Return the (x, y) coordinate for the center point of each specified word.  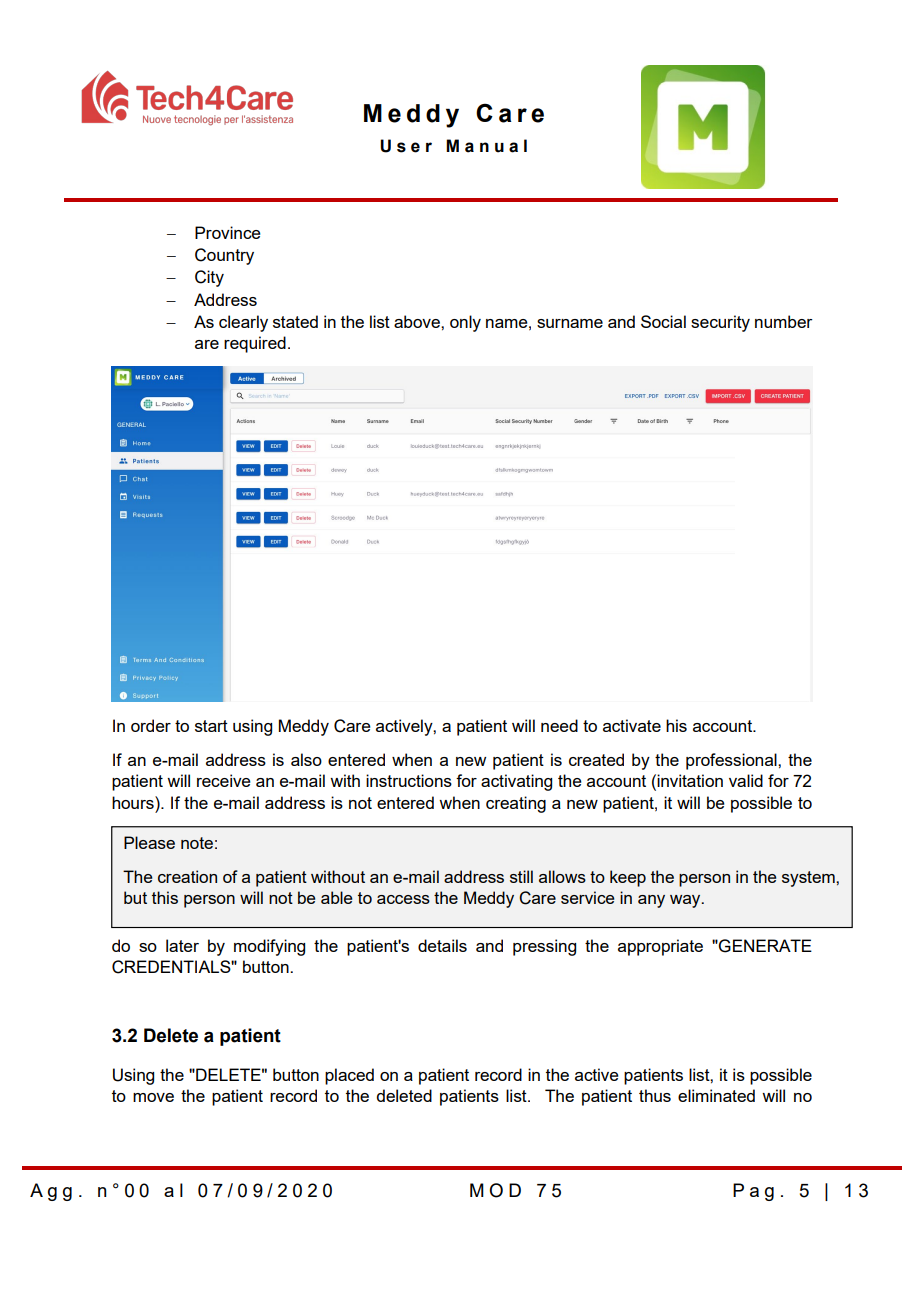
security (720, 323)
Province (228, 232)
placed (349, 1076)
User (406, 146)
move (153, 1097)
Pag (753, 1192)
